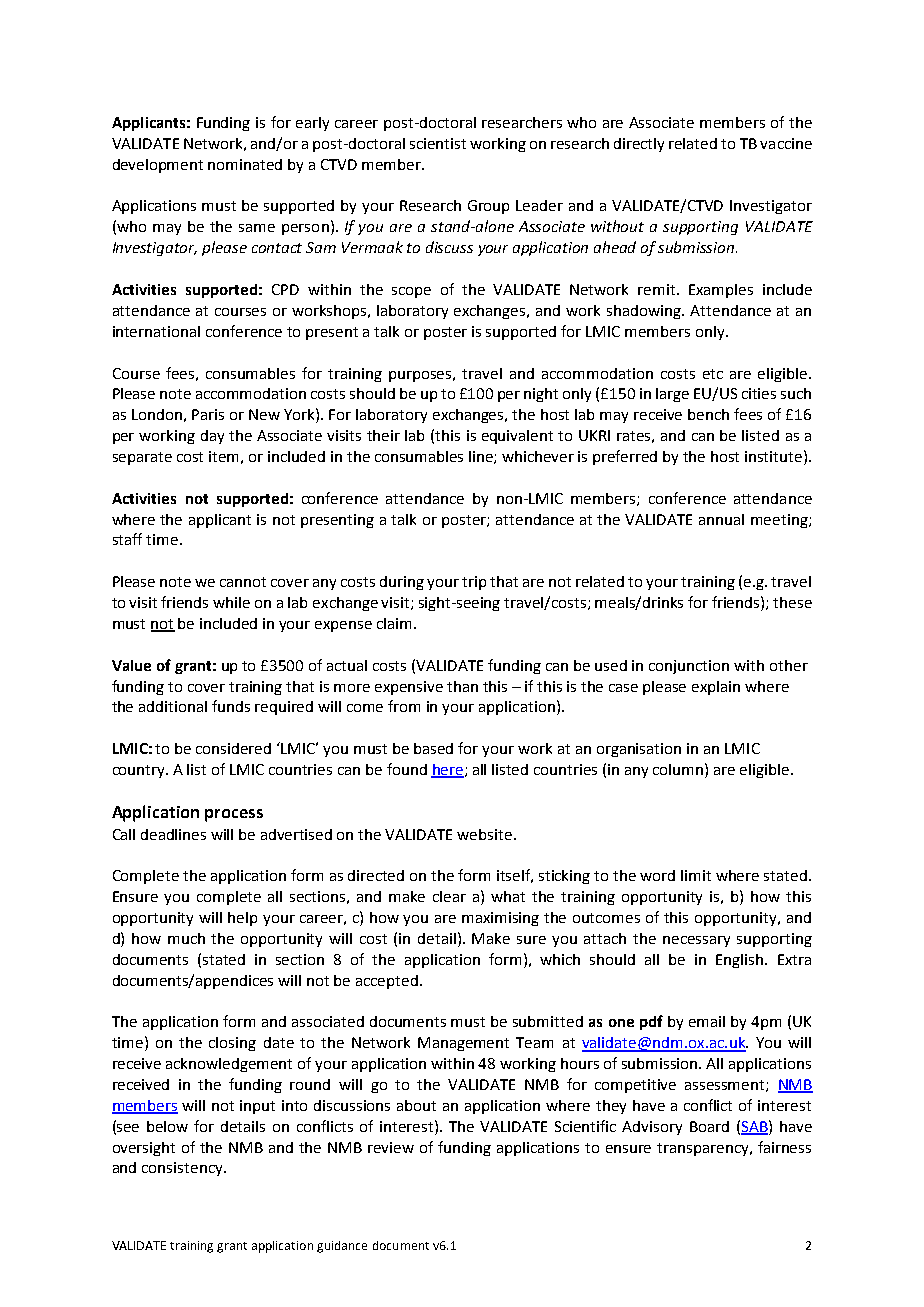 This document has height=1307, width=924. What do you see at coordinates (484, 834) in the document?
I see `website` at bounding box center [484, 834].
